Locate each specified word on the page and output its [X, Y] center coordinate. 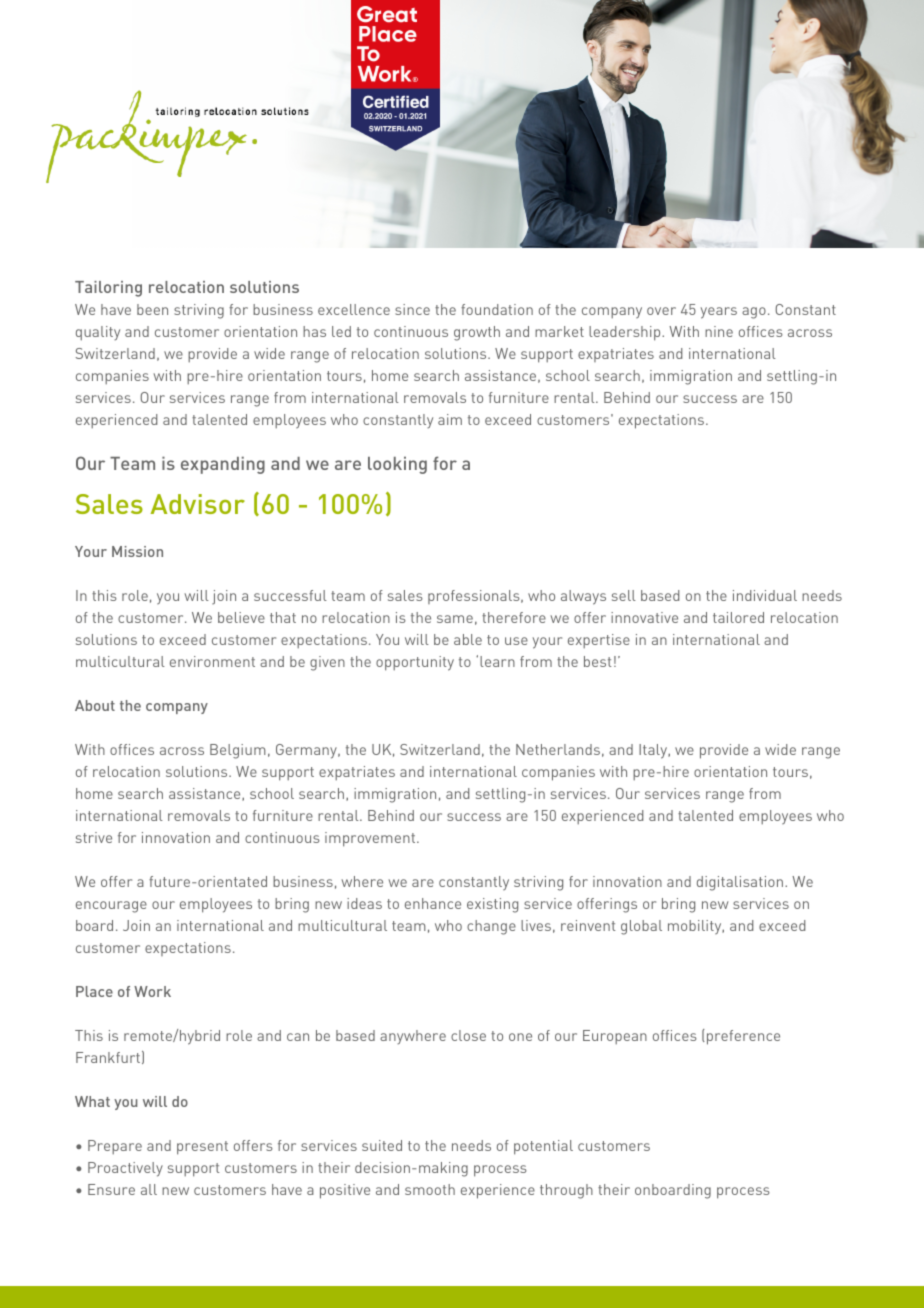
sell [624, 595]
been [152, 309]
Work [152, 991]
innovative [644, 617]
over [661, 311]
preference [743, 1037]
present [202, 1148]
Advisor [197, 504]
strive [94, 837]
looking [397, 465]
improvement [371, 839]
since [412, 309]
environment [212, 661]
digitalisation [741, 883]
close [468, 1035]
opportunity [415, 663]
